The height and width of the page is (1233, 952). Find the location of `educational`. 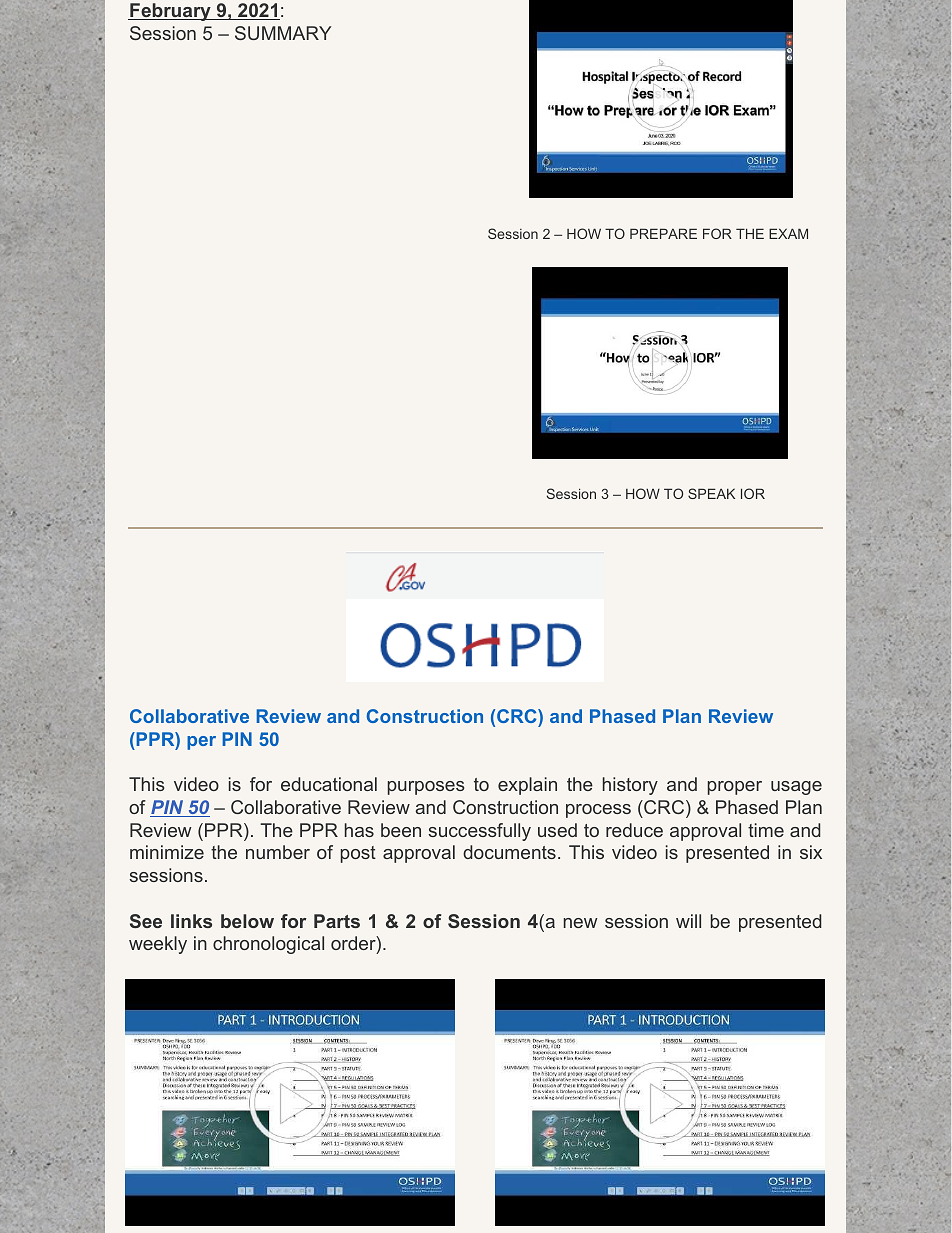

educational is located at coordinates (329, 784).
